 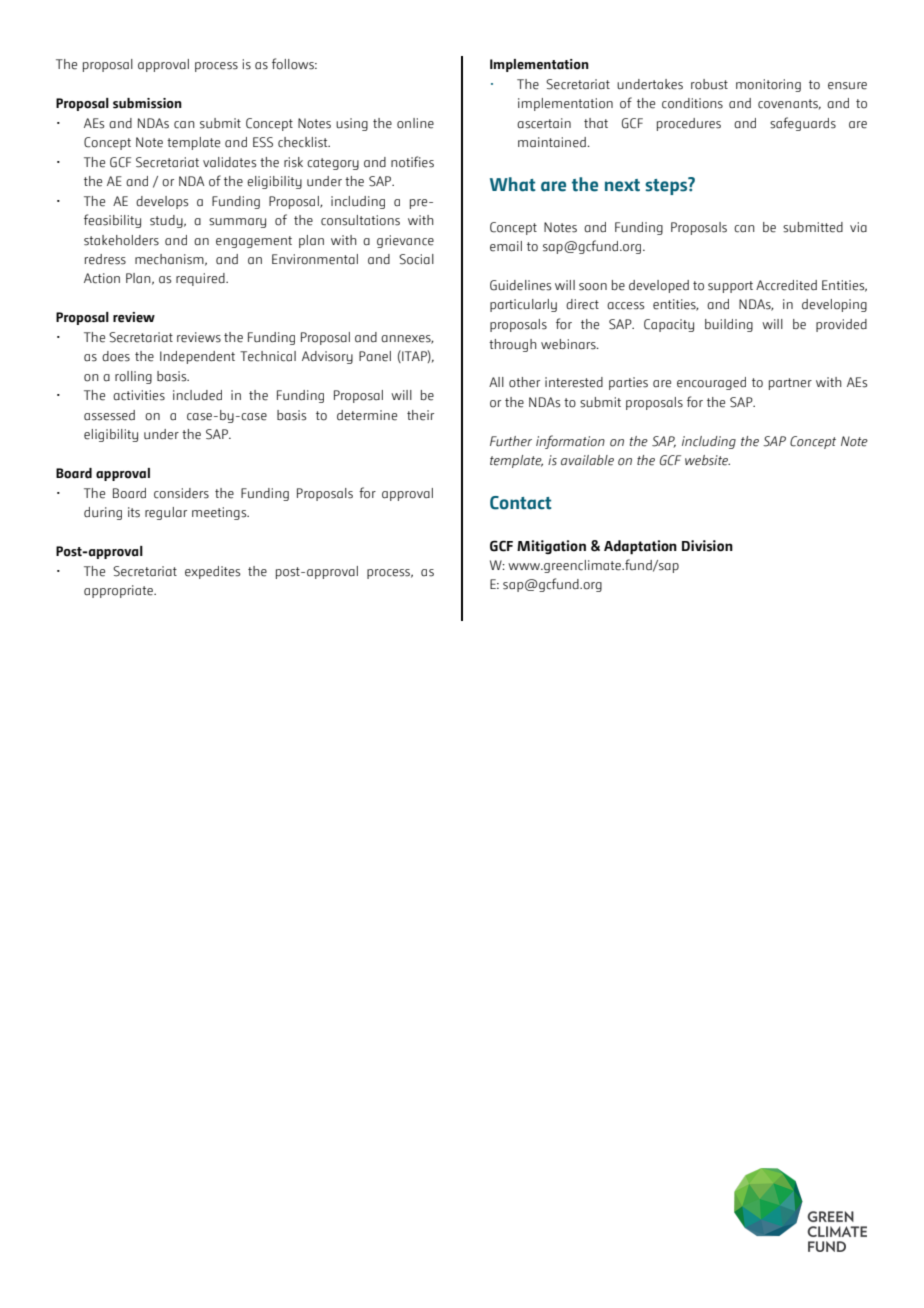 What do you see at coordinates (506, 246) in the page?
I see `email` at bounding box center [506, 246].
